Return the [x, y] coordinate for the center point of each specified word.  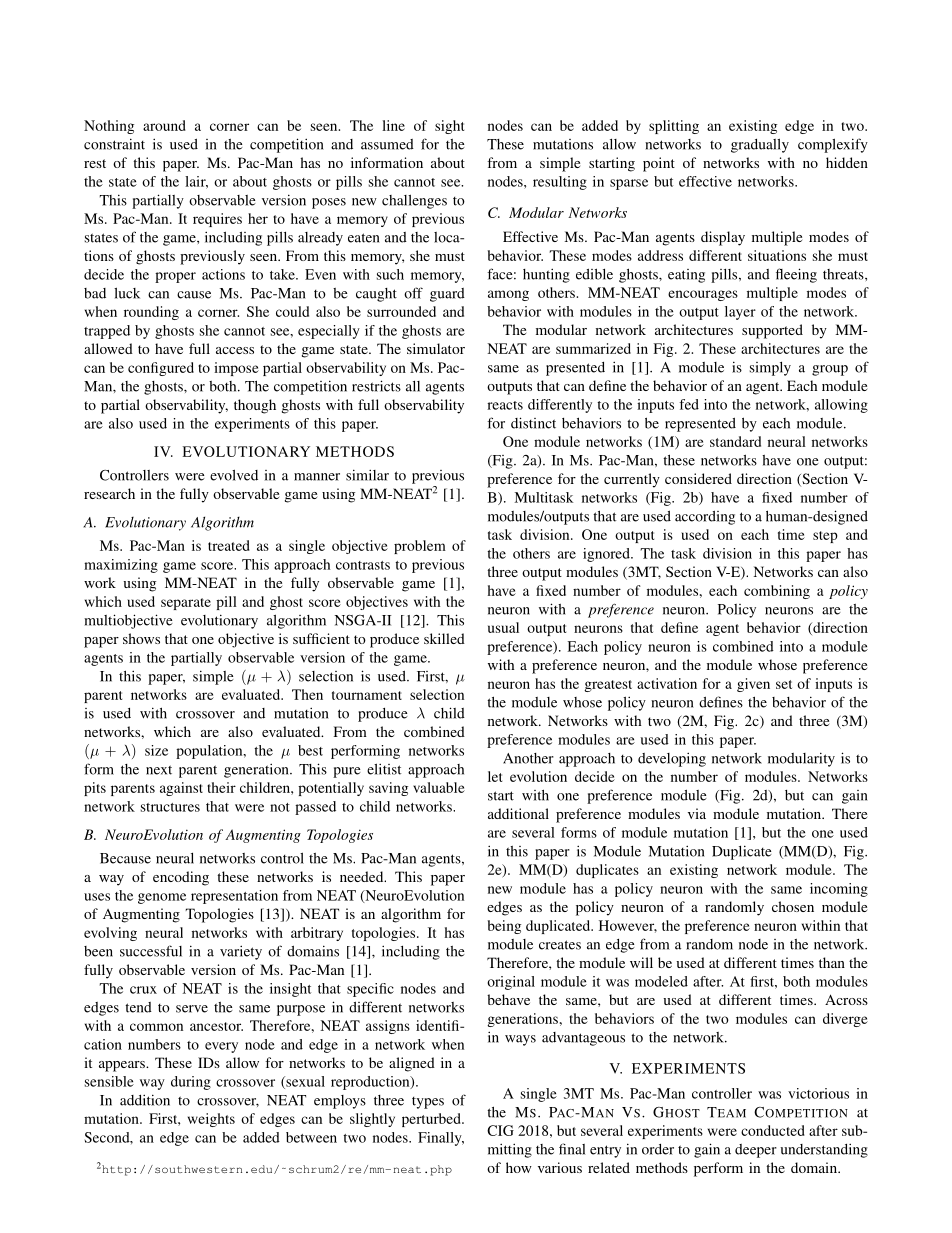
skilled [444, 638]
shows [141, 638]
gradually [760, 145]
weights [211, 1120]
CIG [500, 1130]
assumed [387, 144]
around [164, 125]
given [753, 685]
